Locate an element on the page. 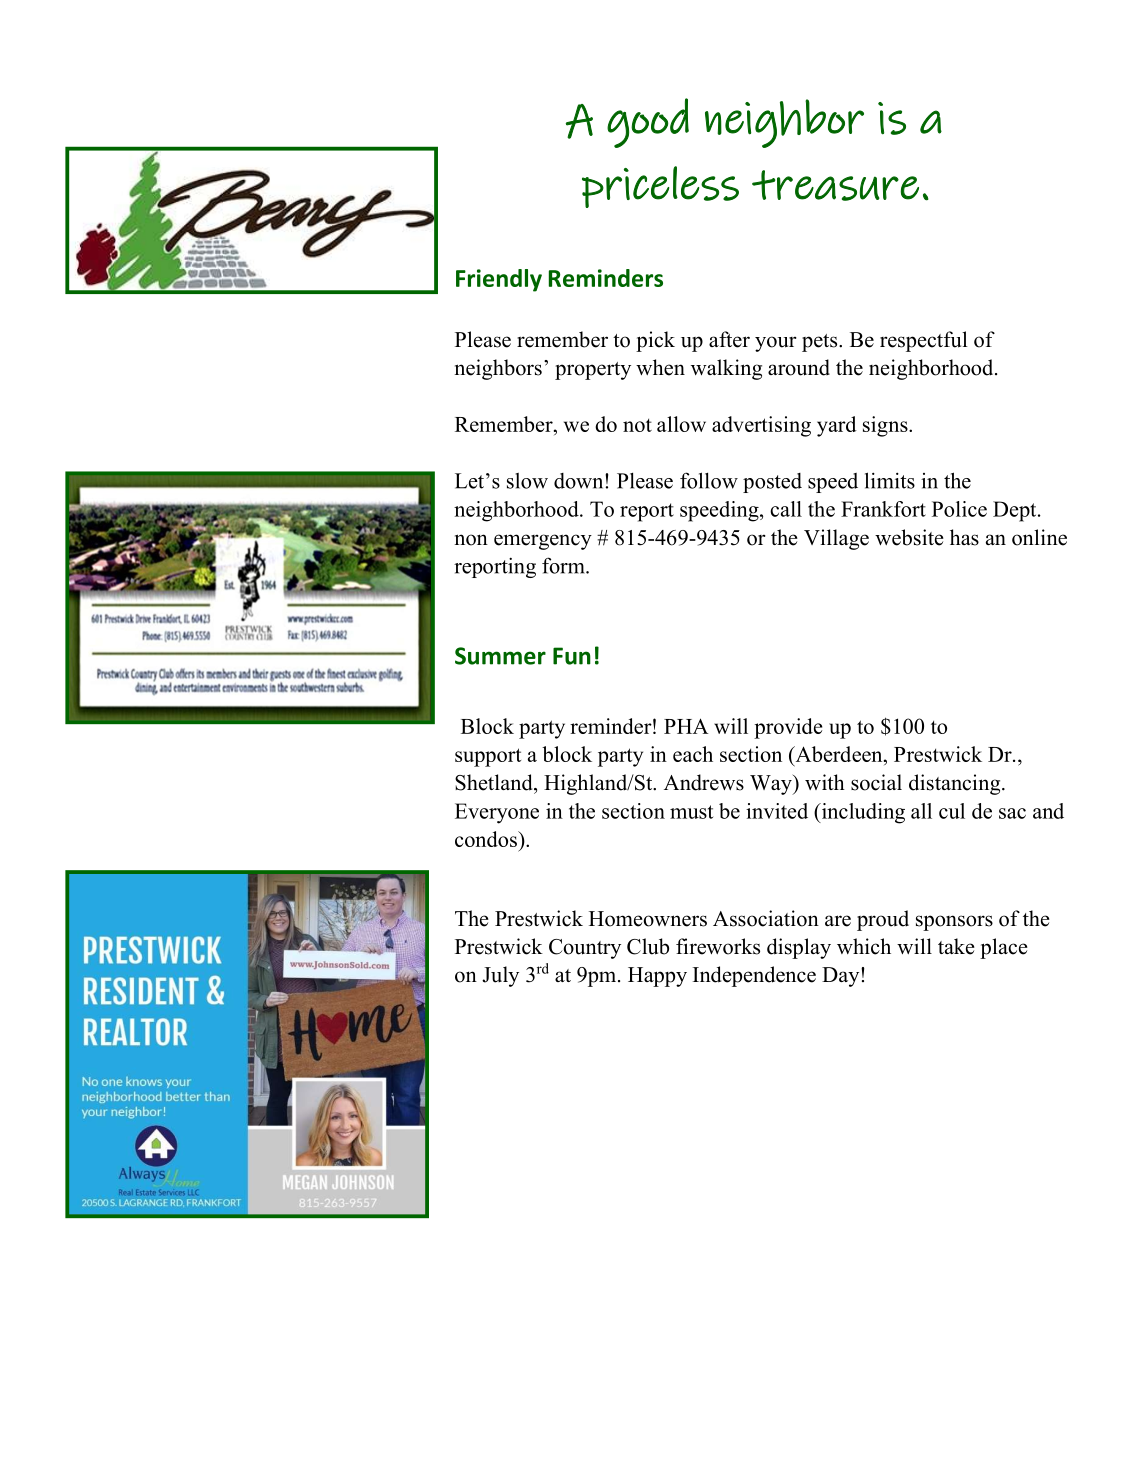  good is located at coordinates (648, 123).
